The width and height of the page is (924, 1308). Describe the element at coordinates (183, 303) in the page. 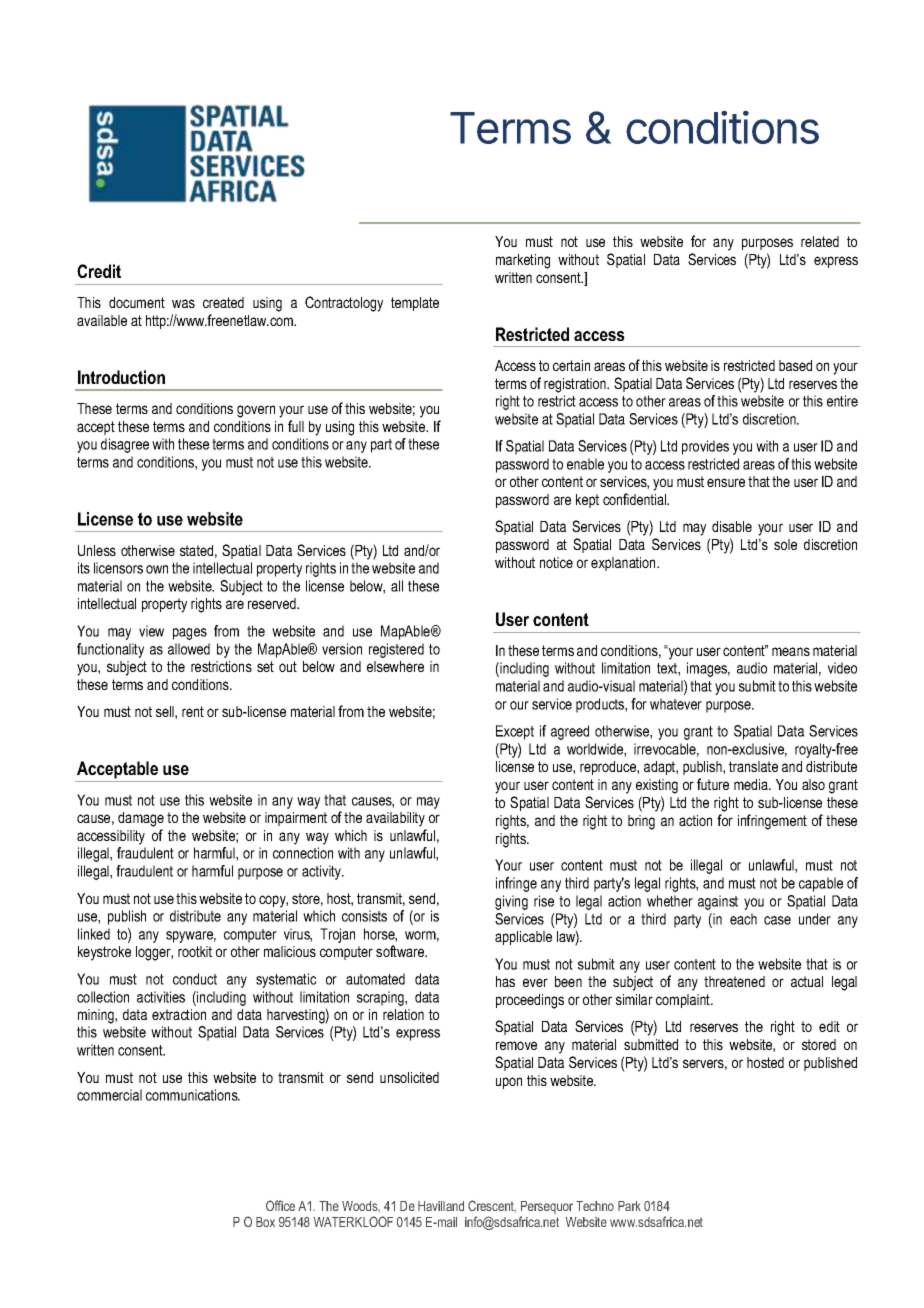

I see `was` at that location.
